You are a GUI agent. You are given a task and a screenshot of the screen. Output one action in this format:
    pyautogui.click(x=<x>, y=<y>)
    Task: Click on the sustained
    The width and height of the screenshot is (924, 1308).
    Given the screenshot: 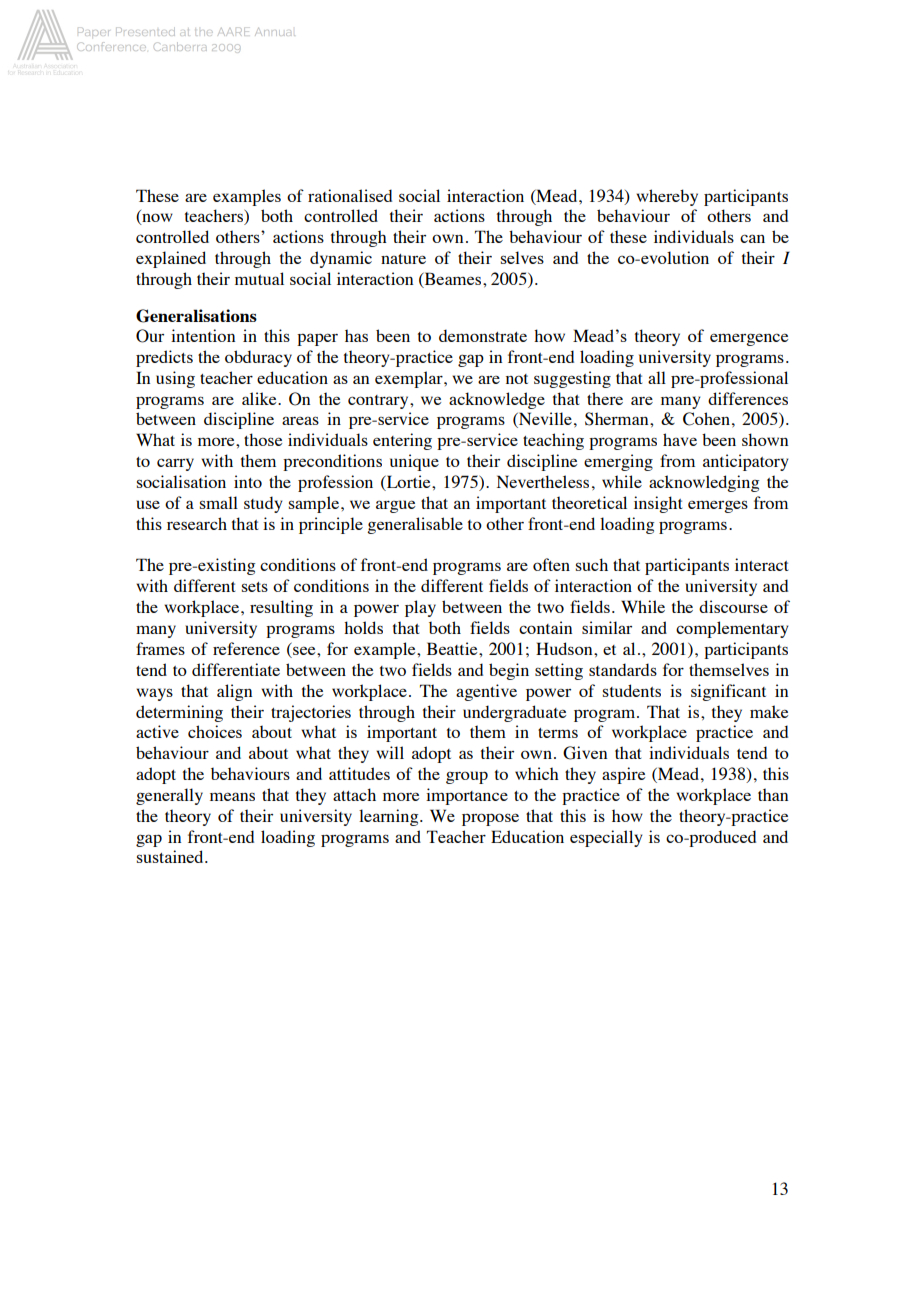 What is the action you would take?
    pyautogui.click(x=171, y=856)
